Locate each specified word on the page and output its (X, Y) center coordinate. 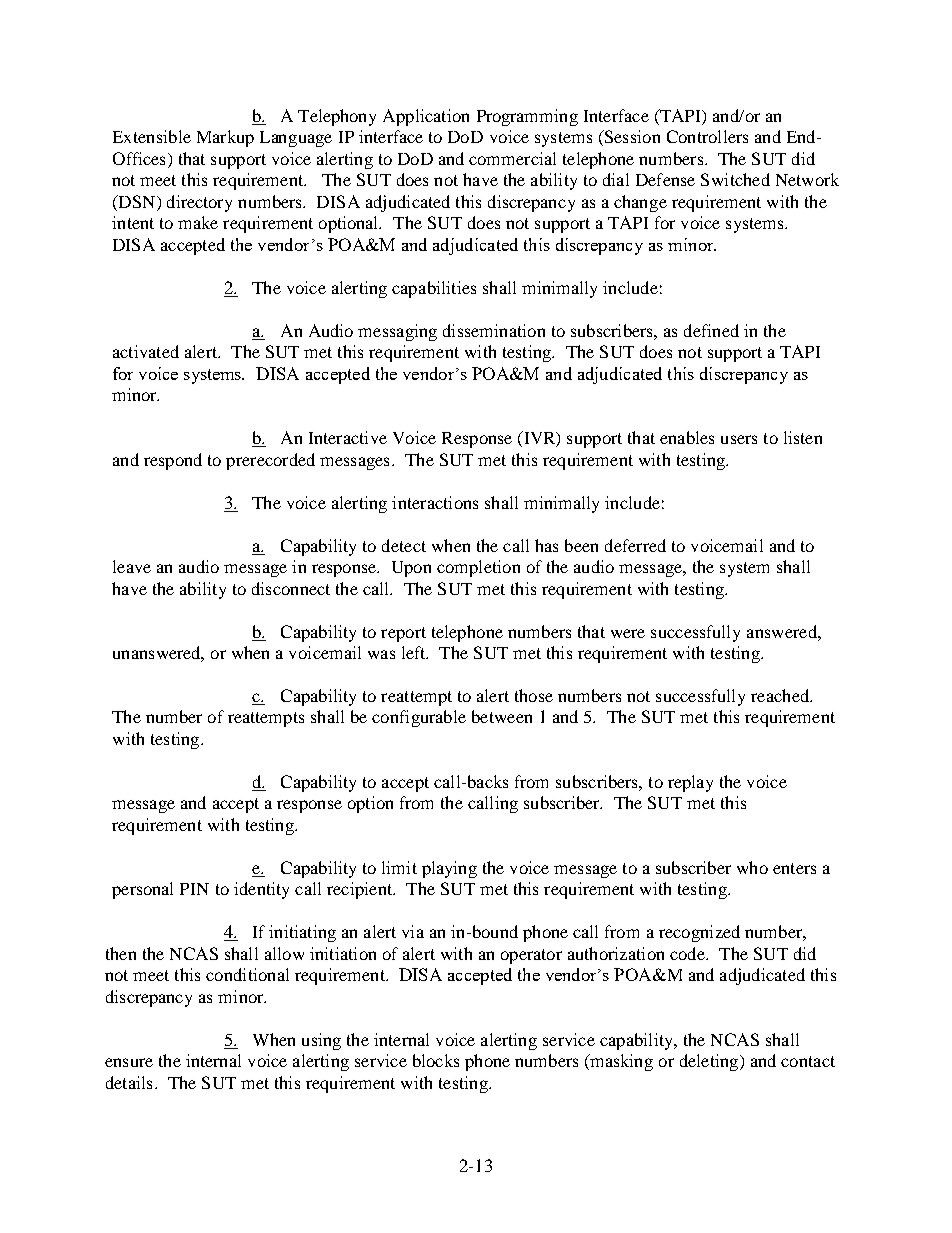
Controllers (707, 136)
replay (690, 783)
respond (173, 461)
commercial (512, 158)
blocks (436, 1060)
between (502, 716)
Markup (225, 138)
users (739, 439)
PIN (194, 889)
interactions (435, 502)
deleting (710, 1062)
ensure (129, 1062)
